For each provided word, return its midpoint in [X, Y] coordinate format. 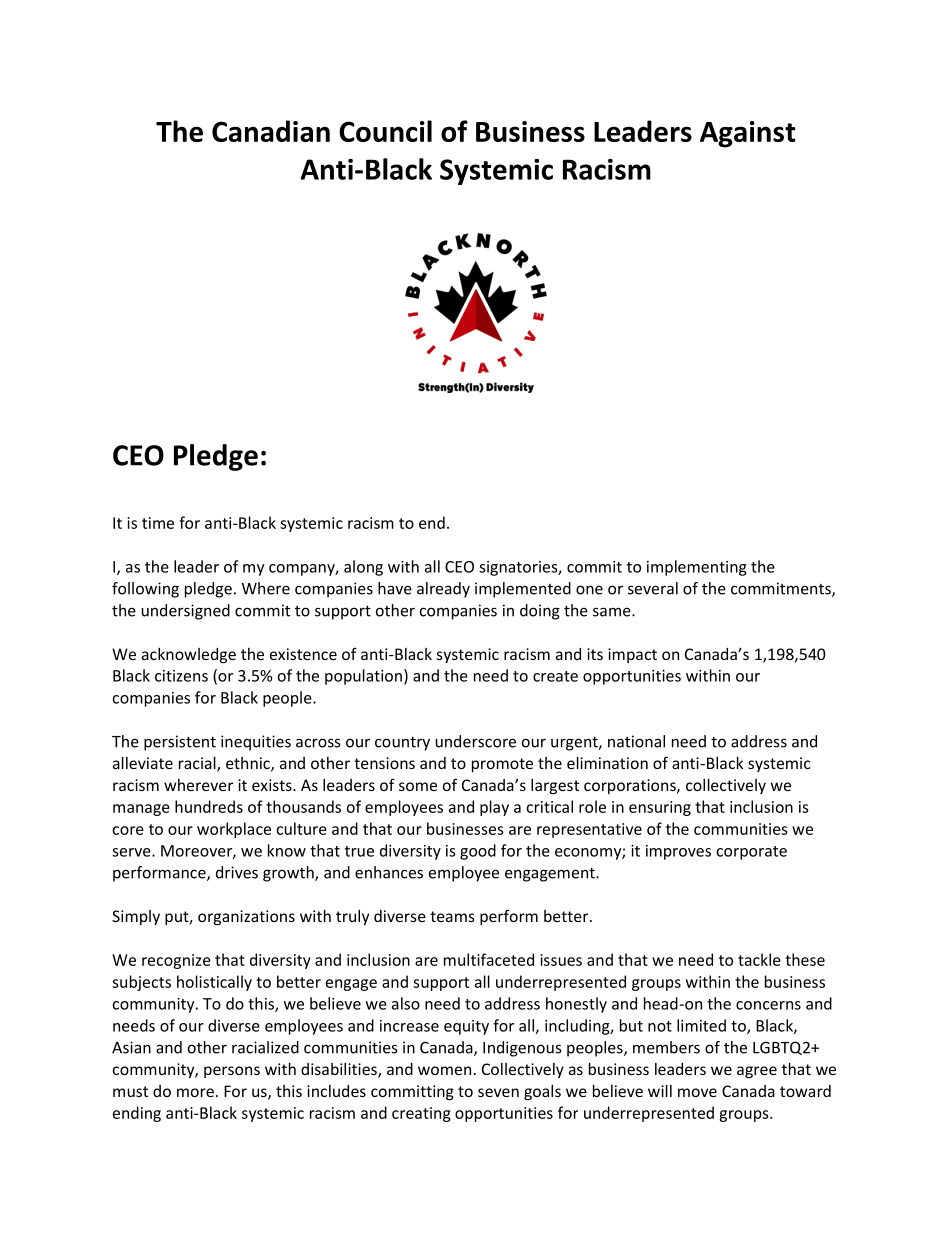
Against [747, 134]
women [444, 1070]
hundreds [209, 806]
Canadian [271, 131]
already [443, 590]
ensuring [660, 808]
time [158, 523]
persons [232, 1072]
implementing [697, 568]
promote [502, 765]
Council [385, 131]
